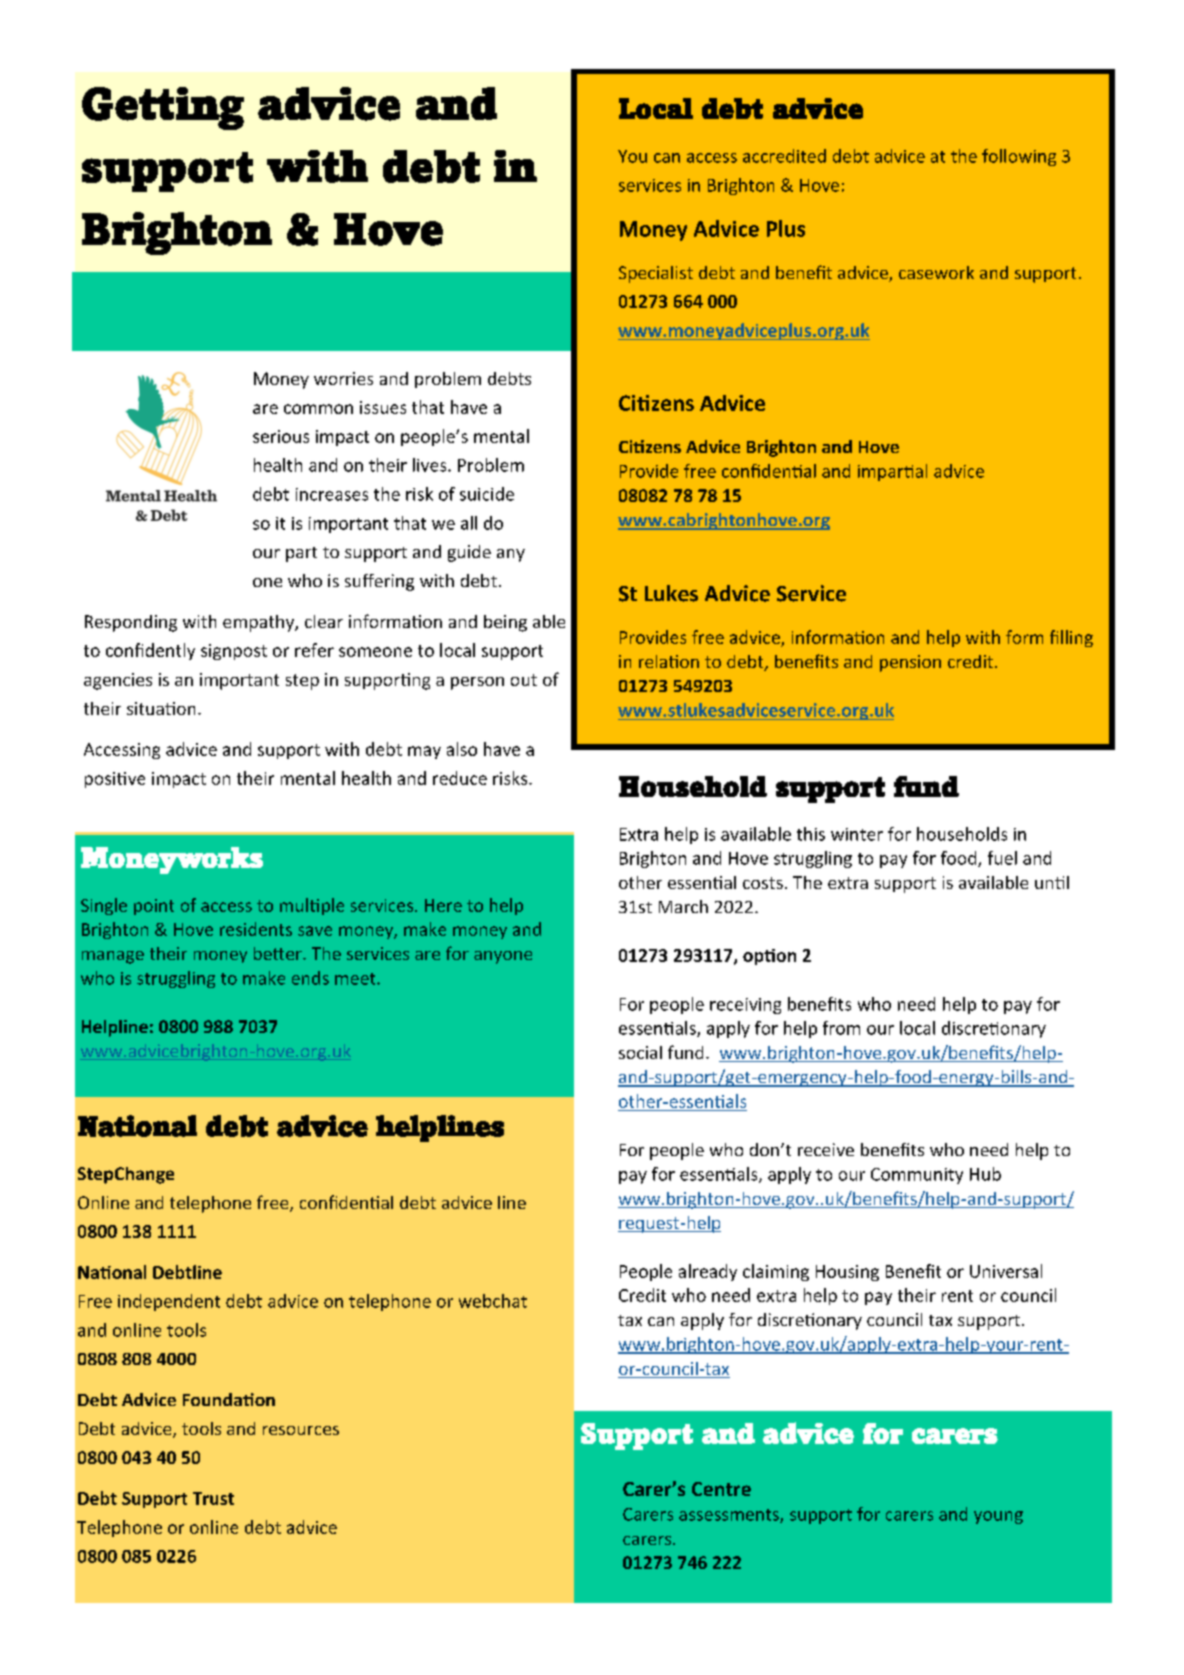 The height and width of the screenshot is (1675, 1184). Describe the element at coordinates (640, 1052) in the screenshot. I see `social` at that location.
